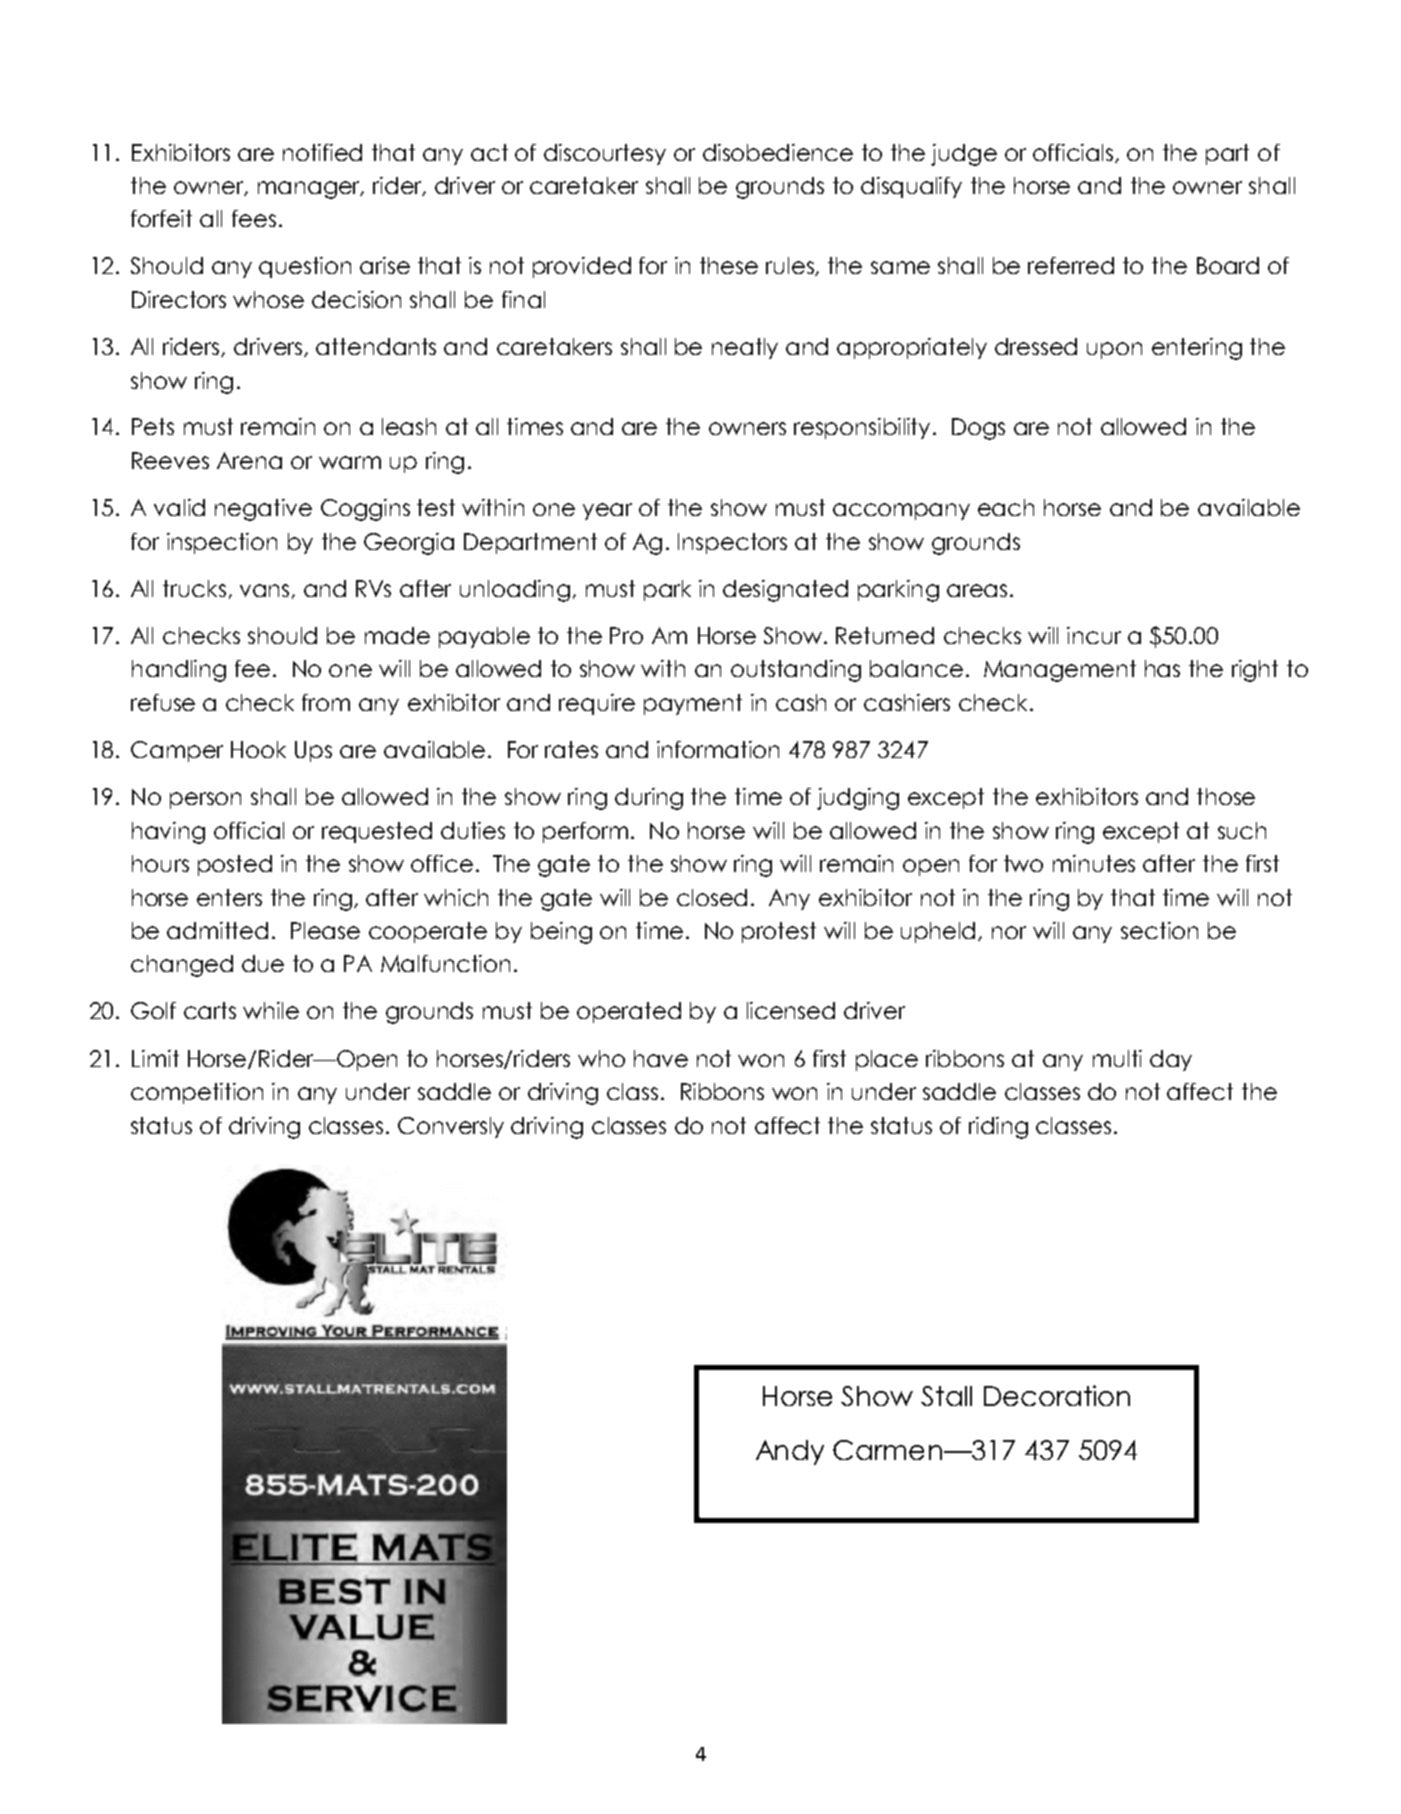 Image resolution: width=1401 pixels, height=1814 pixels. Describe the element at coordinates (1094, 635) in the image. I see `incur` at that location.
